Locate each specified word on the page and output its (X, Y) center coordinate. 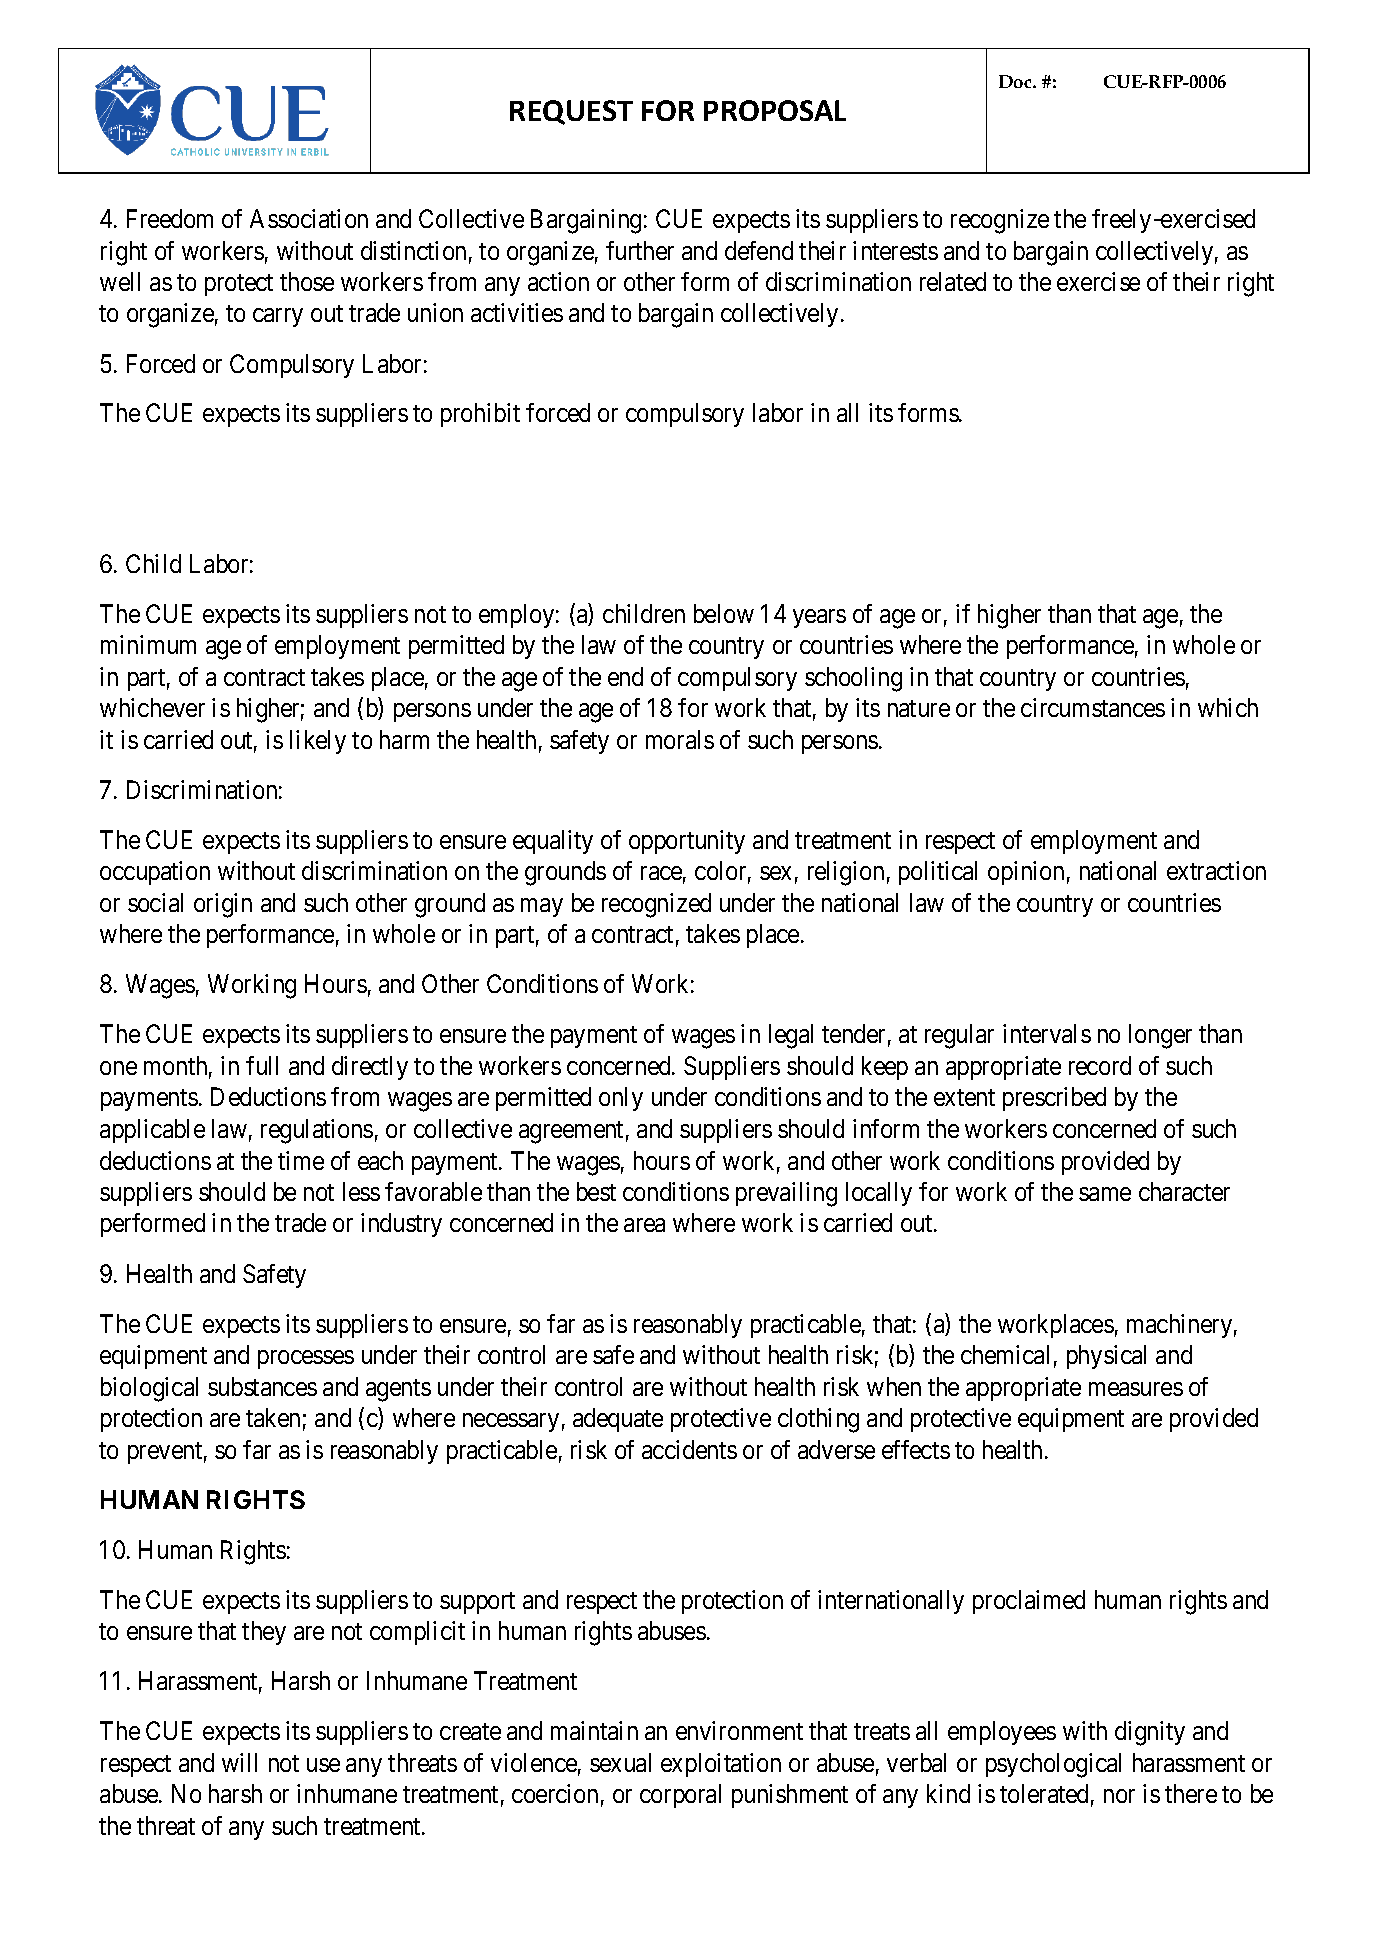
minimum (148, 644)
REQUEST (571, 112)
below (724, 613)
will (239, 1762)
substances (262, 1386)
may (542, 907)
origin (223, 905)
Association (309, 218)
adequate (618, 1420)
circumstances (1093, 707)
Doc (1016, 81)
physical (1106, 1357)
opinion (1026, 873)
